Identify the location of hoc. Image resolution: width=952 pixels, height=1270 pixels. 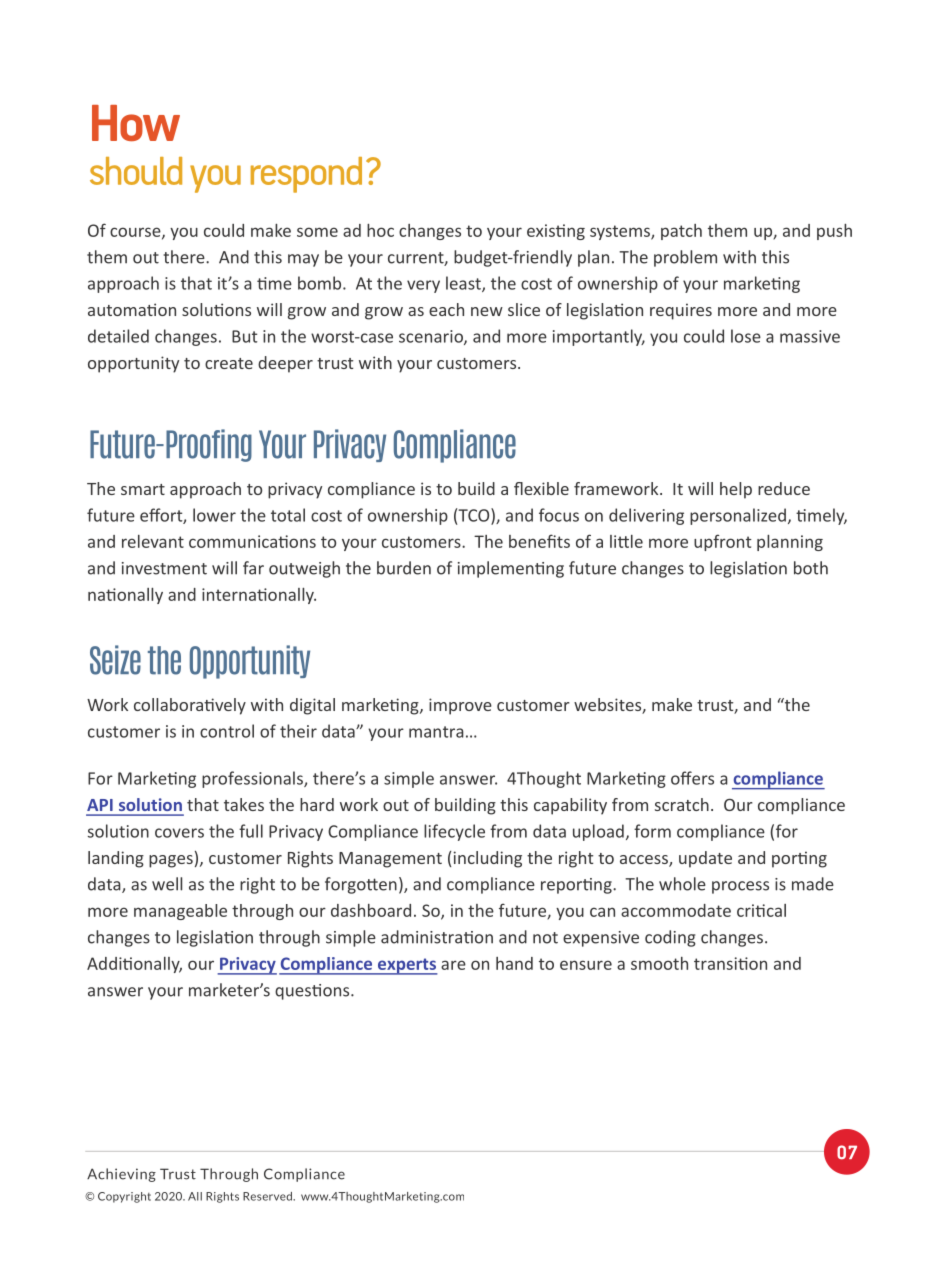
(380, 230).
